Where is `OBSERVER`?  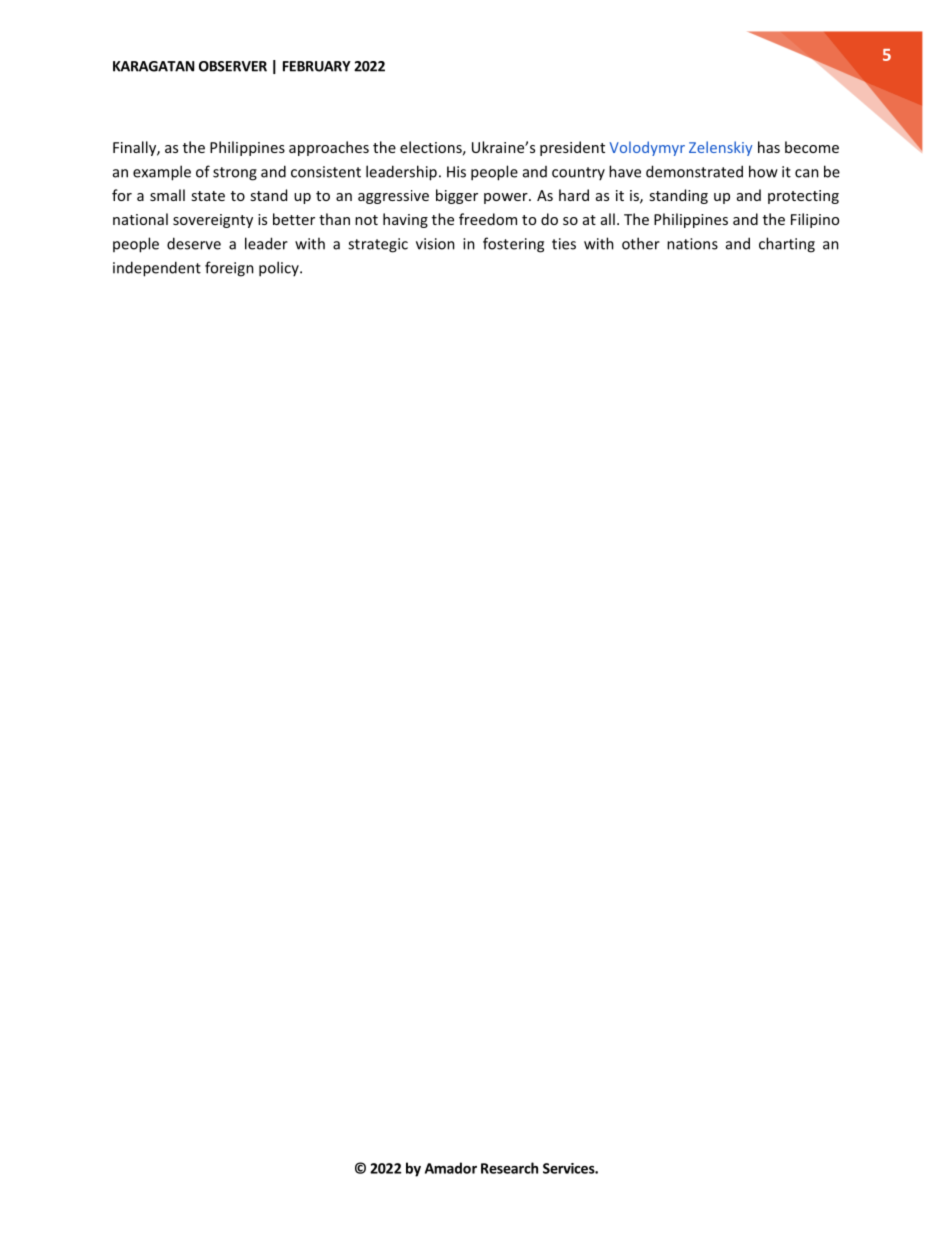 OBSERVER is located at coordinates (233, 66).
